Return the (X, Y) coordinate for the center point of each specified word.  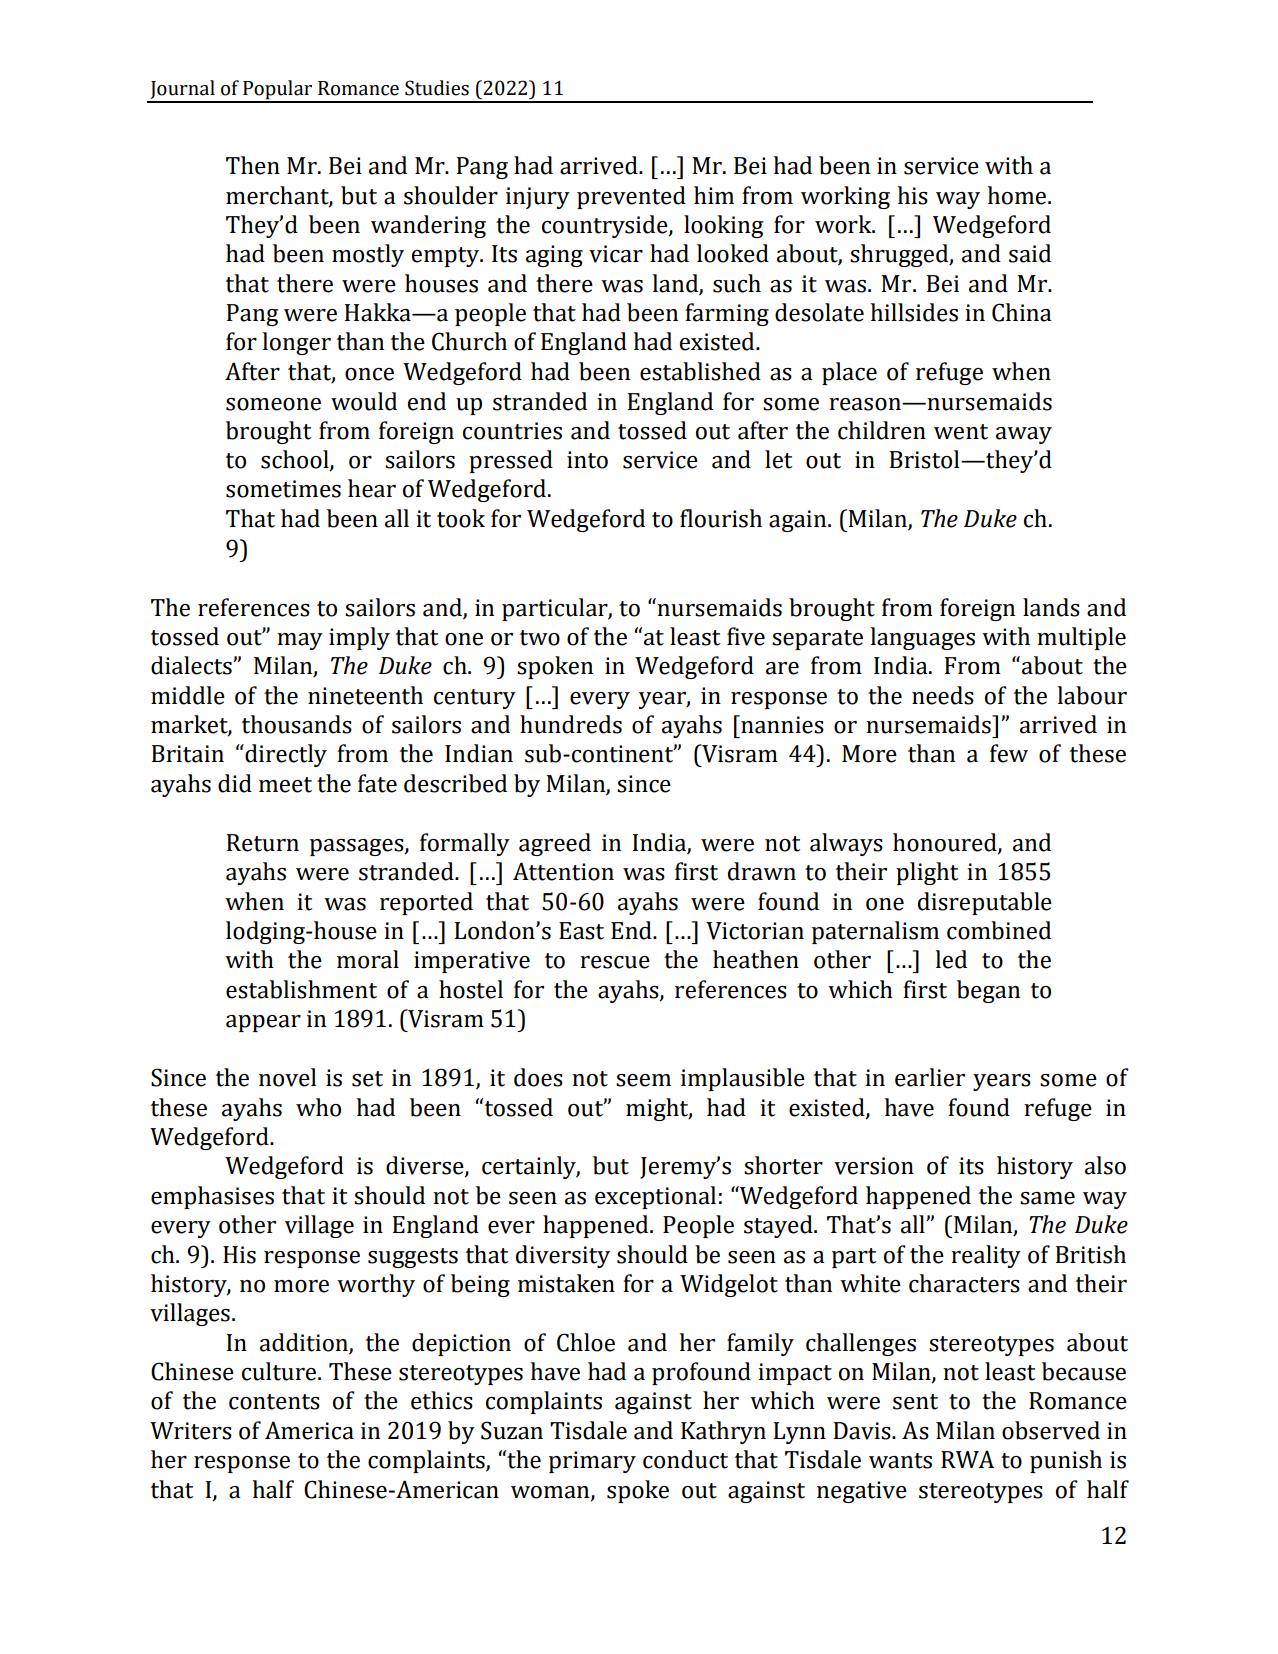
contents (274, 1402)
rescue (615, 962)
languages (922, 638)
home (1018, 195)
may (300, 641)
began (988, 991)
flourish (721, 518)
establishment (301, 989)
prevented (631, 197)
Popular (278, 91)
